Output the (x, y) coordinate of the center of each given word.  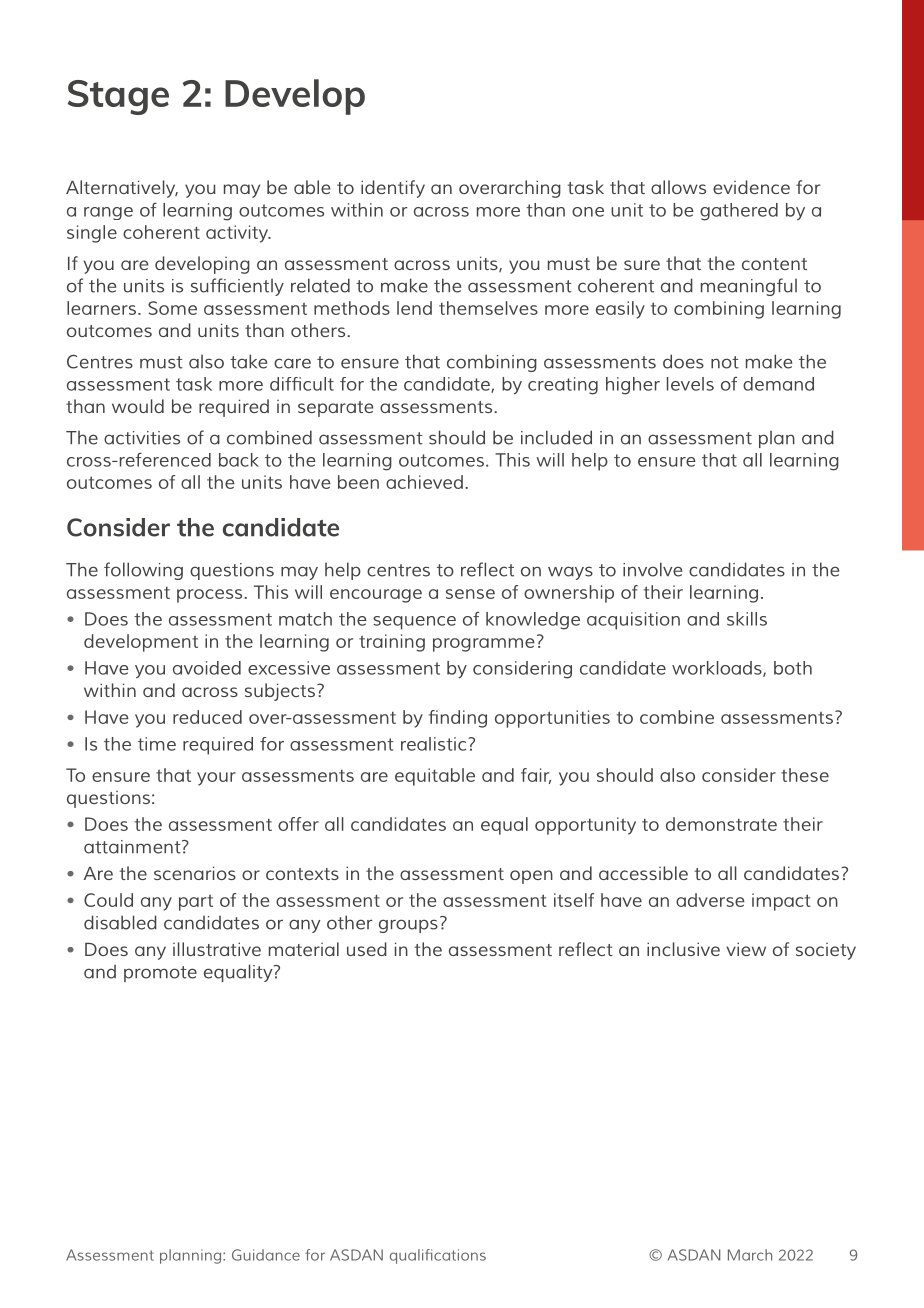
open (531, 877)
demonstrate (721, 824)
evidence (751, 187)
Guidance (266, 1255)
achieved (424, 482)
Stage (118, 97)
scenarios (195, 873)
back (239, 460)
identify (393, 189)
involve (652, 569)
